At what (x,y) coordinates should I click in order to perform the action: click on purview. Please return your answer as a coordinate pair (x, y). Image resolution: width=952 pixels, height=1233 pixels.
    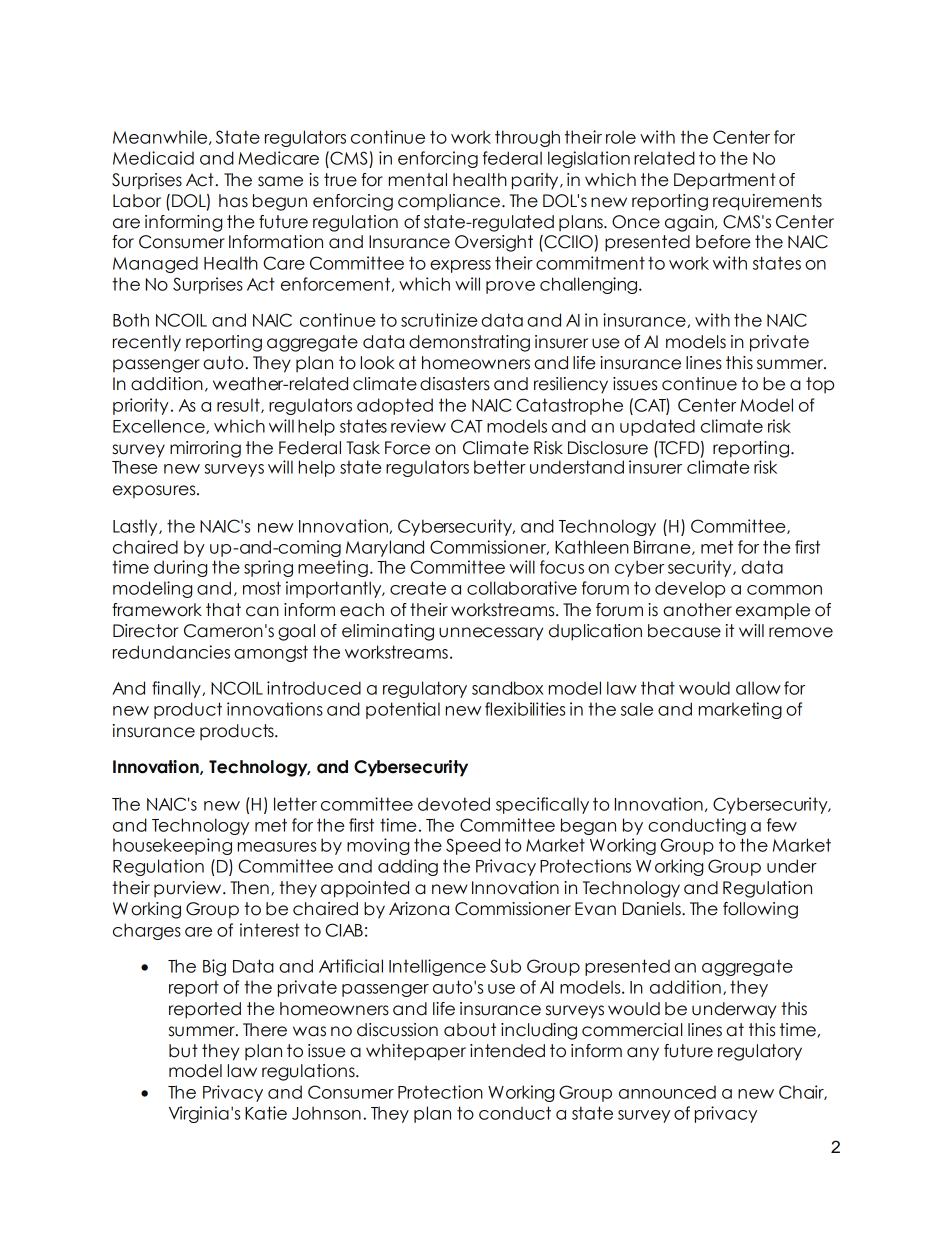
    Looking at the image, I should click on (189, 889).
